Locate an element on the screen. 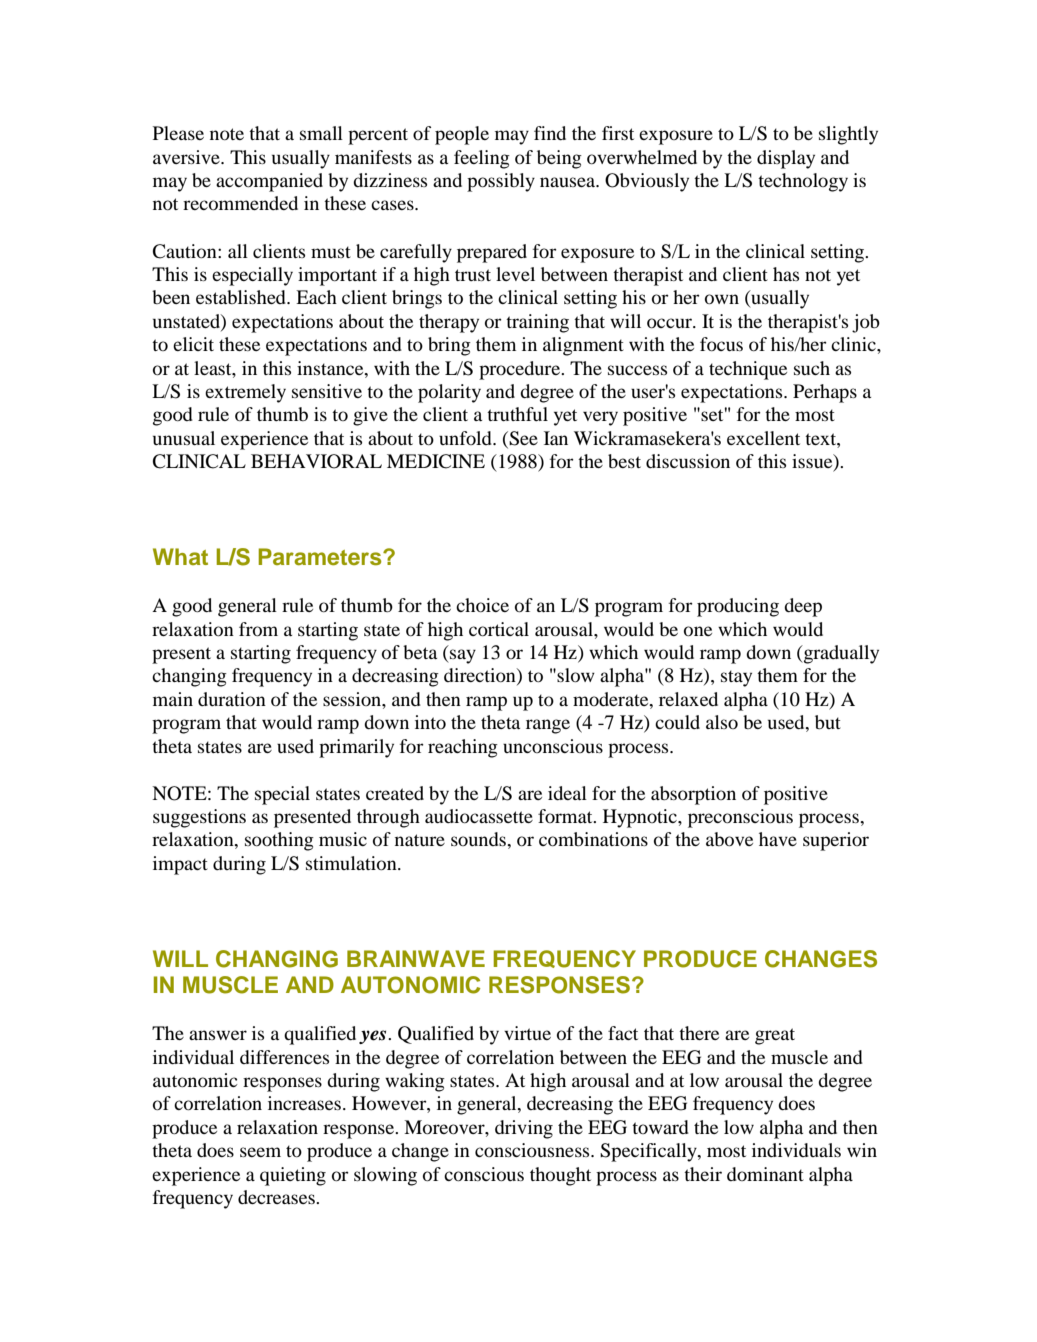 The image size is (1037, 1342). cortical is located at coordinates (499, 629).
